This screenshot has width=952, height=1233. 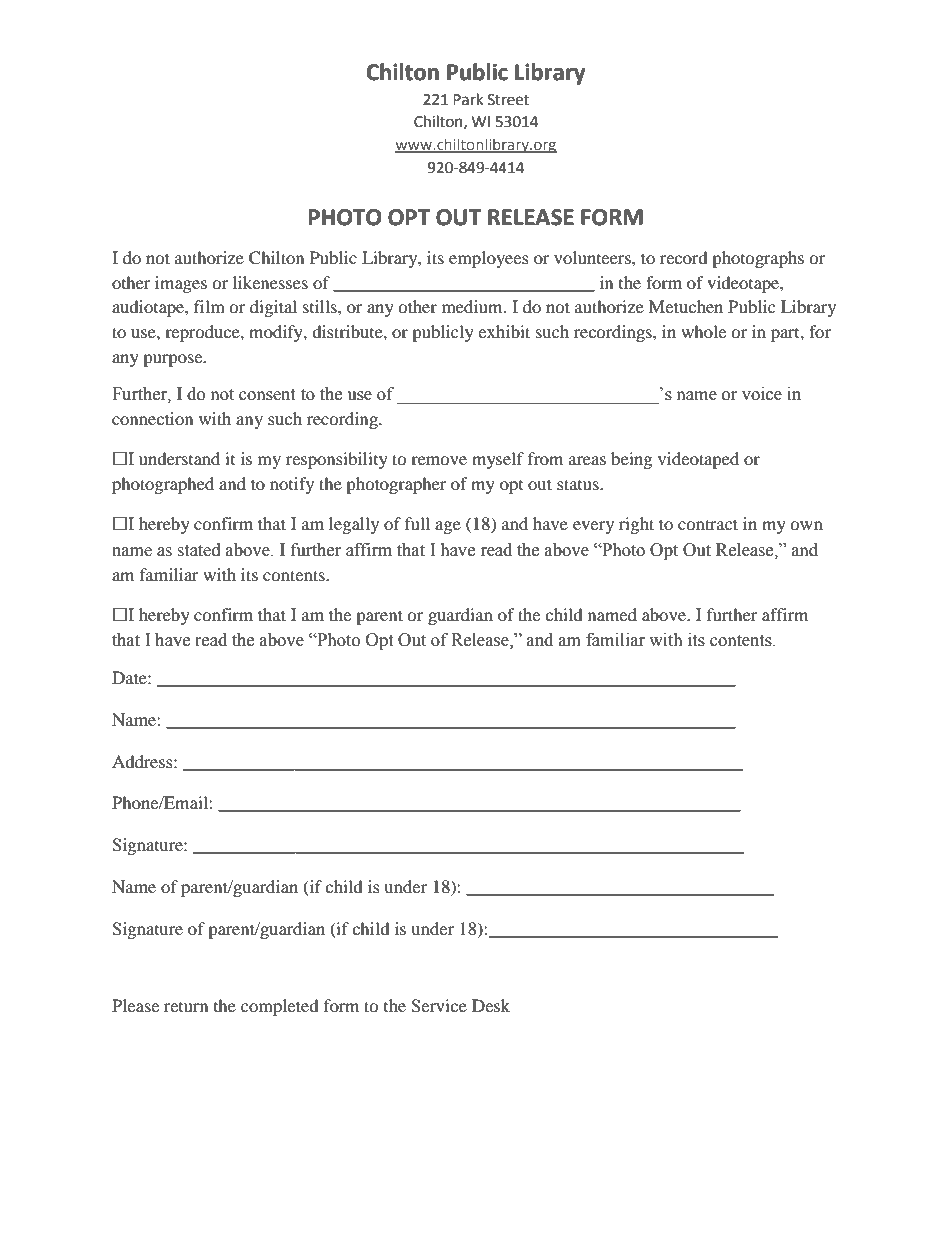 What do you see at coordinates (199, 550) in the screenshot?
I see `stated` at bounding box center [199, 550].
